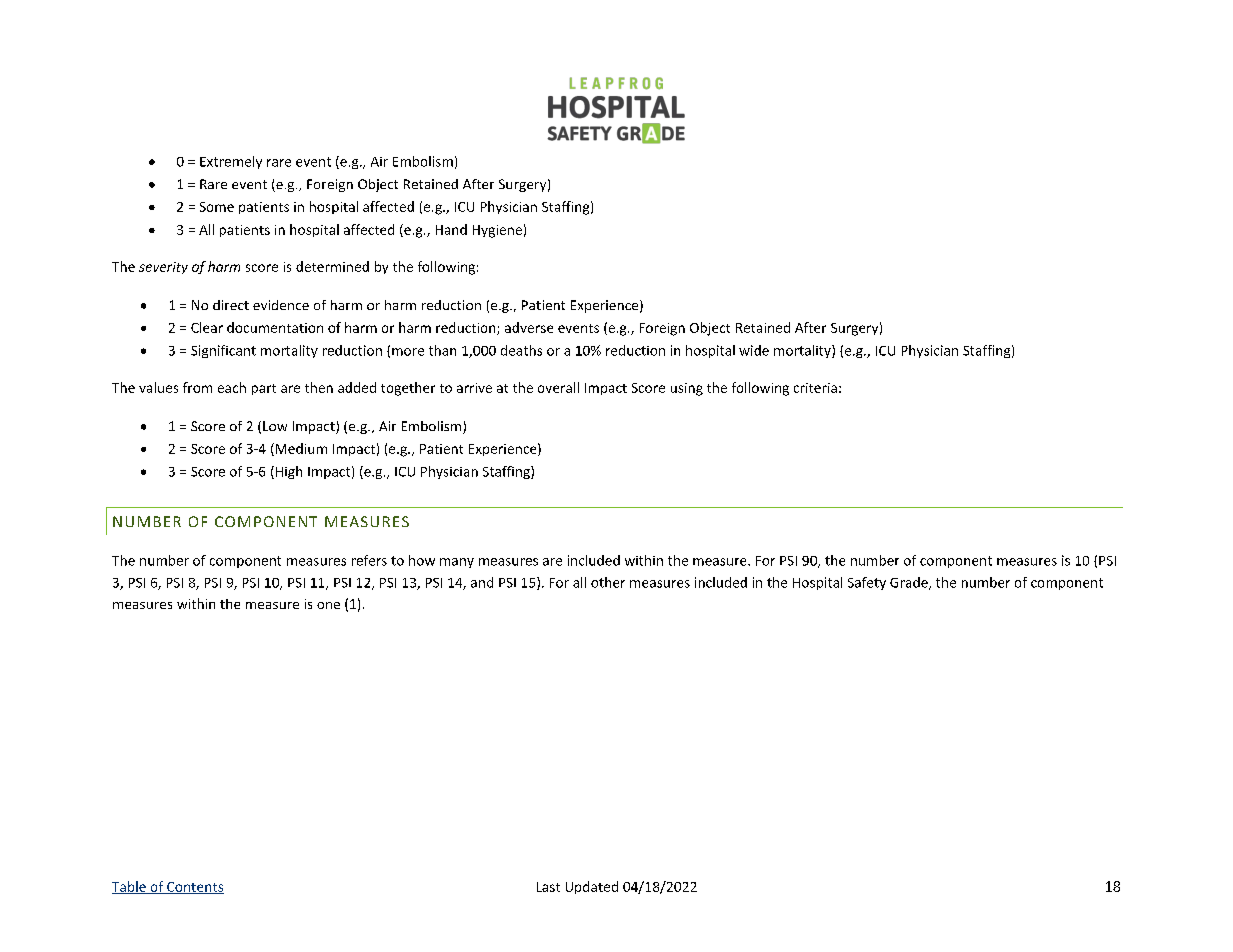  What do you see at coordinates (815, 388) in the image?
I see `criteria` at bounding box center [815, 388].
